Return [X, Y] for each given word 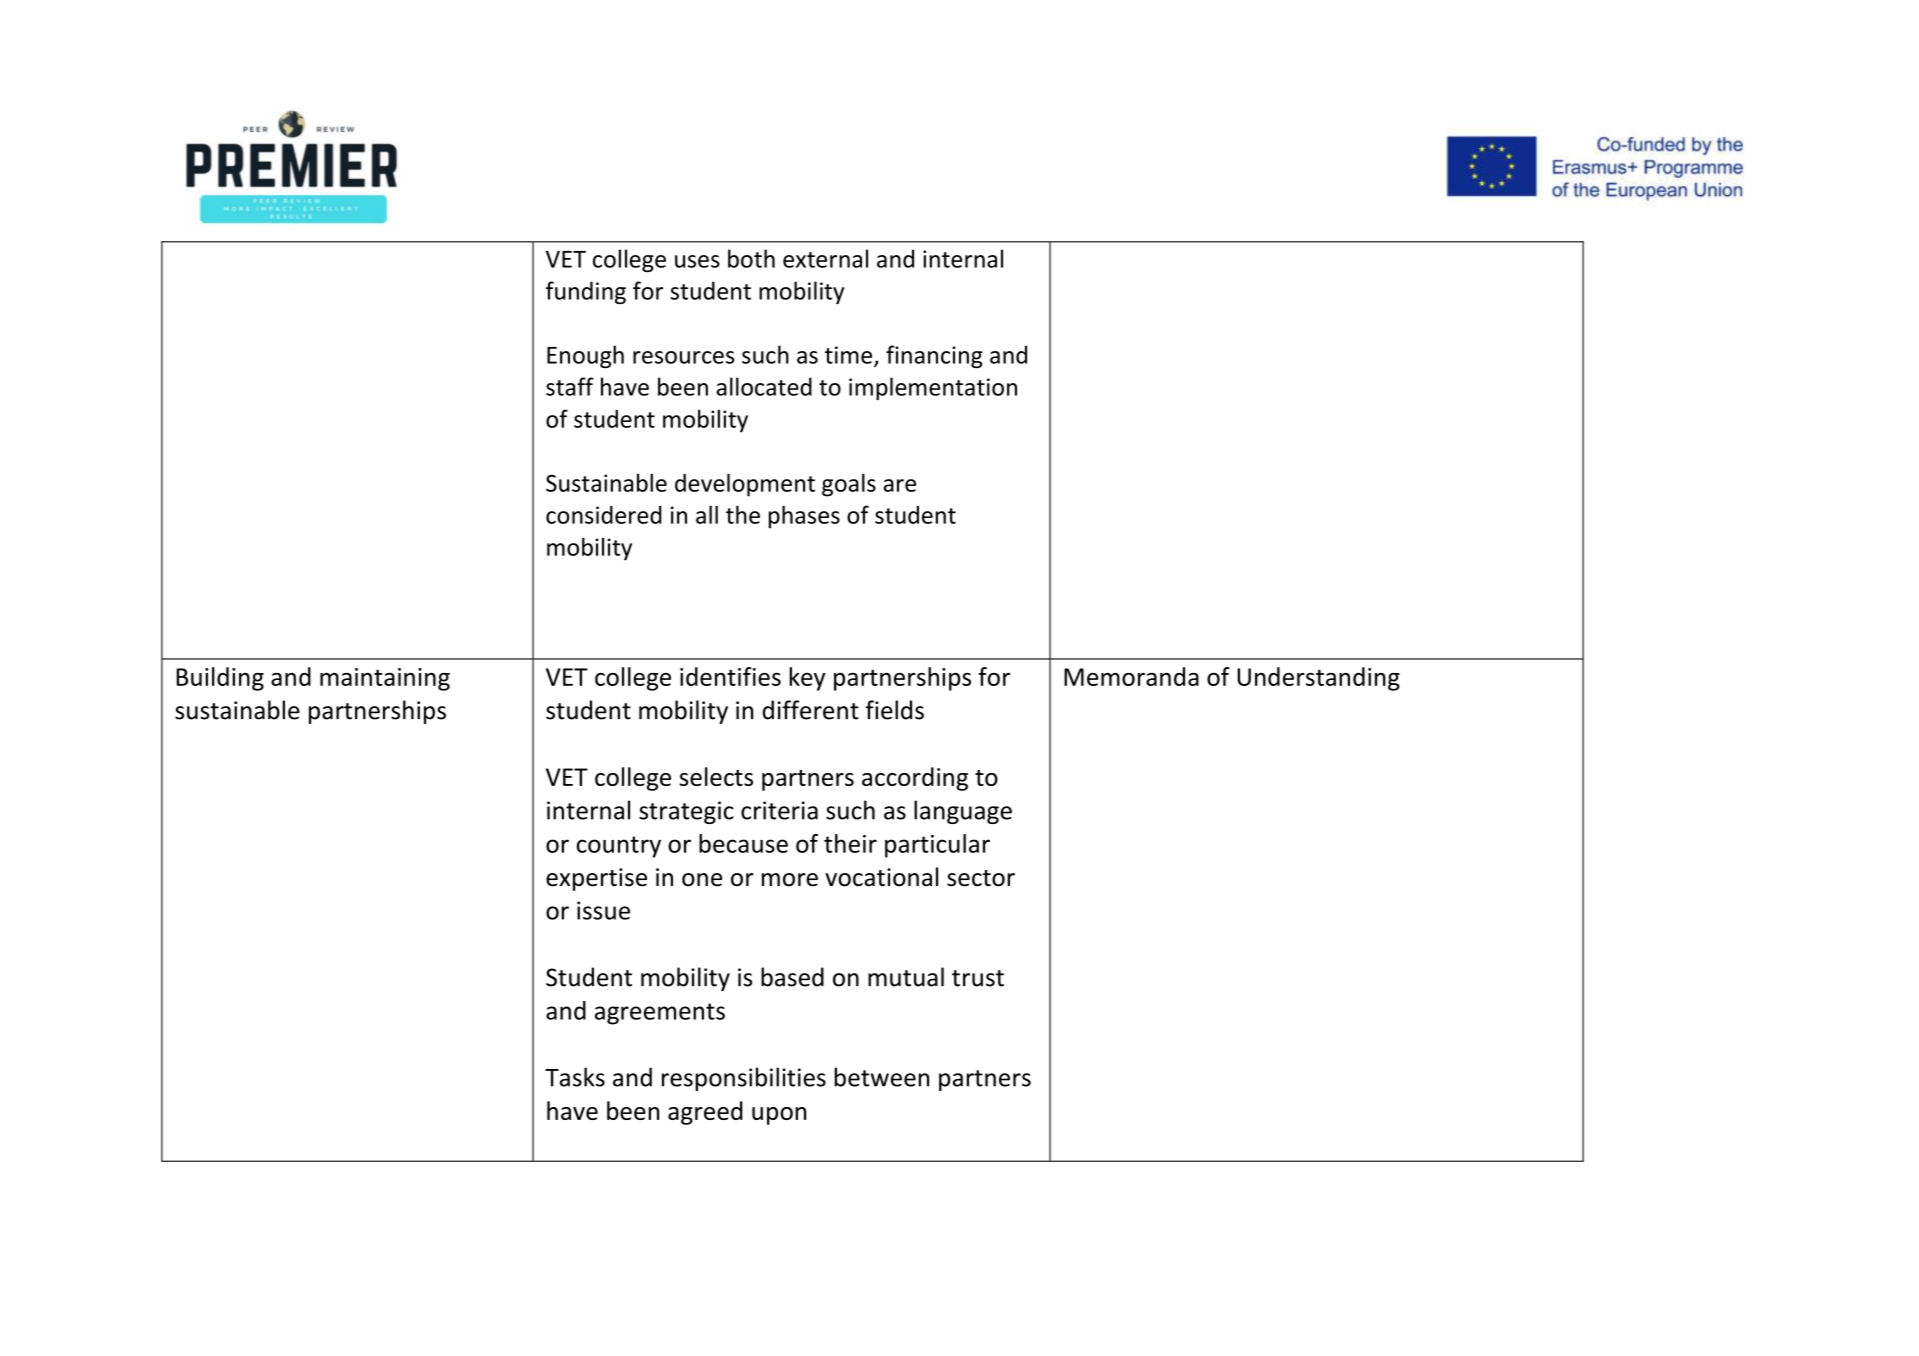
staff [570, 386]
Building [220, 679]
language [963, 812]
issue [603, 910]
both [751, 258]
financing [934, 356]
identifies [730, 676]
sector [981, 878]
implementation [933, 388]
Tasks [575, 1077]
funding [586, 292]
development [745, 485]
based [792, 977]
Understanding [1318, 679]
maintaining [385, 679]
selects [716, 776]
